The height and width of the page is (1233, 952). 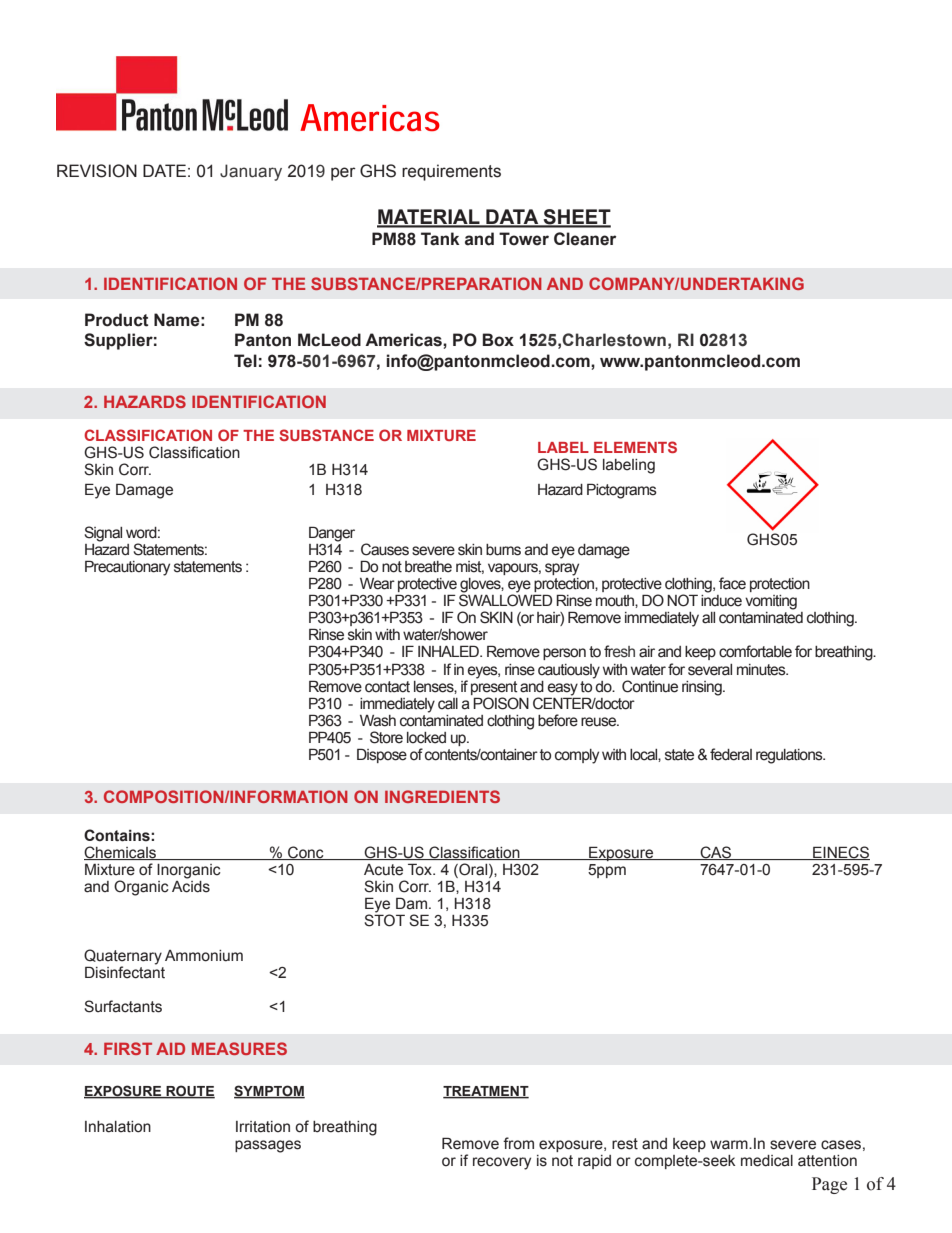 I want to click on minutes, so click(x=762, y=670).
